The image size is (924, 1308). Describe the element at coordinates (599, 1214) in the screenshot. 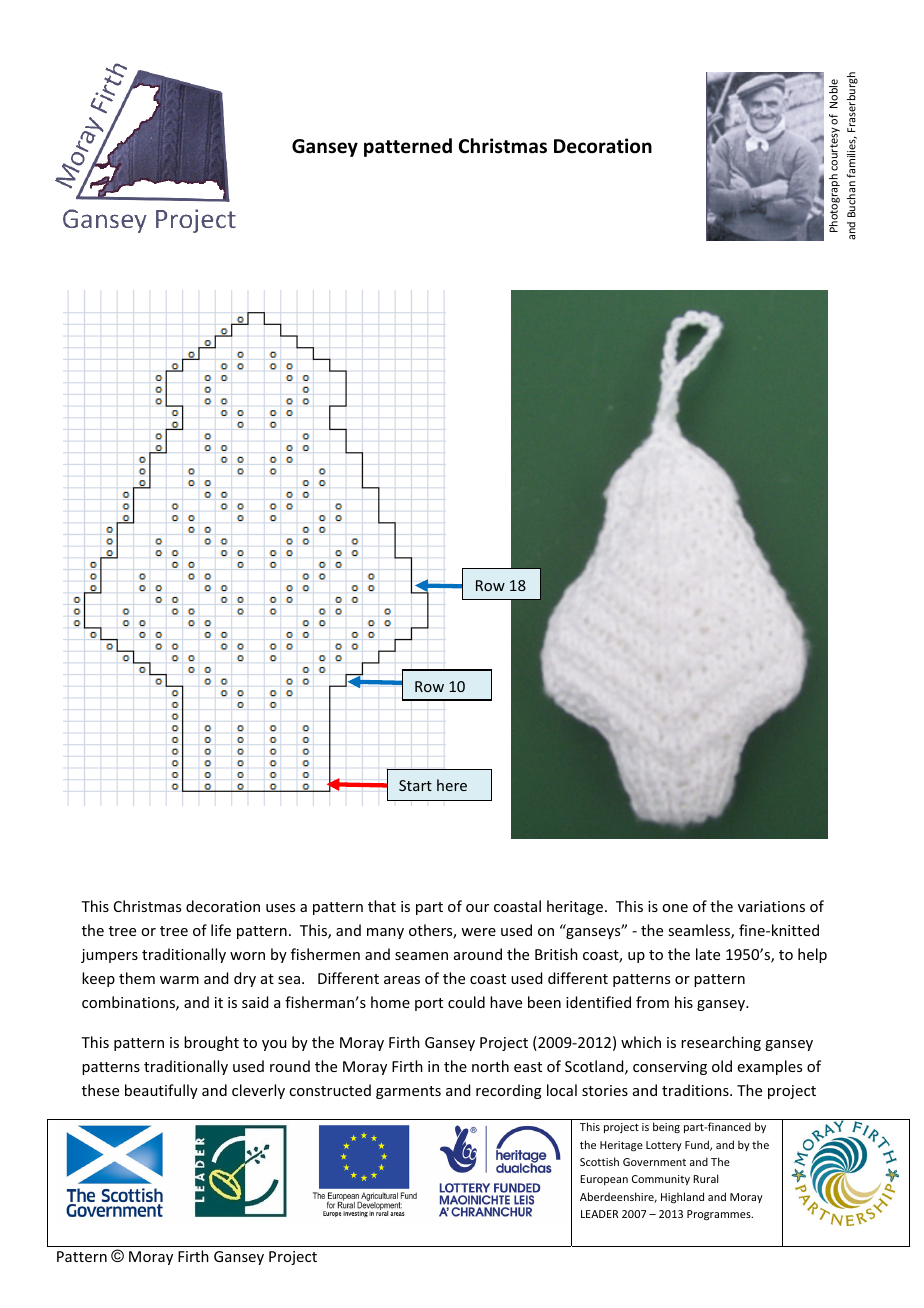

I see `LEADER` at that location.
